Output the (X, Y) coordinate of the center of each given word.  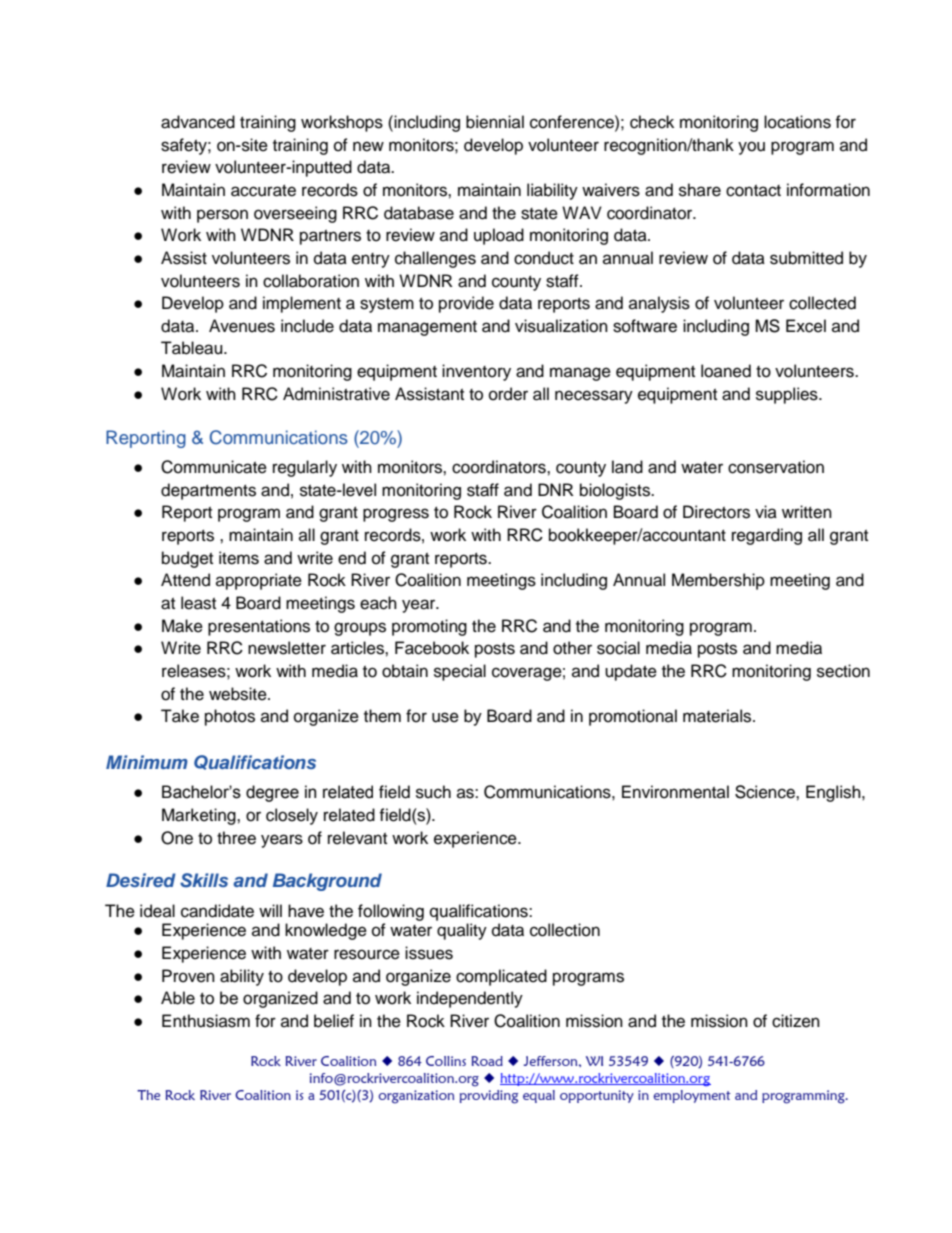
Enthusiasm (206, 1021)
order (508, 394)
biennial (495, 122)
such (433, 792)
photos (230, 717)
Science (766, 792)
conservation (776, 467)
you (751, 148)
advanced (198, 122)
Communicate (214, 467)
